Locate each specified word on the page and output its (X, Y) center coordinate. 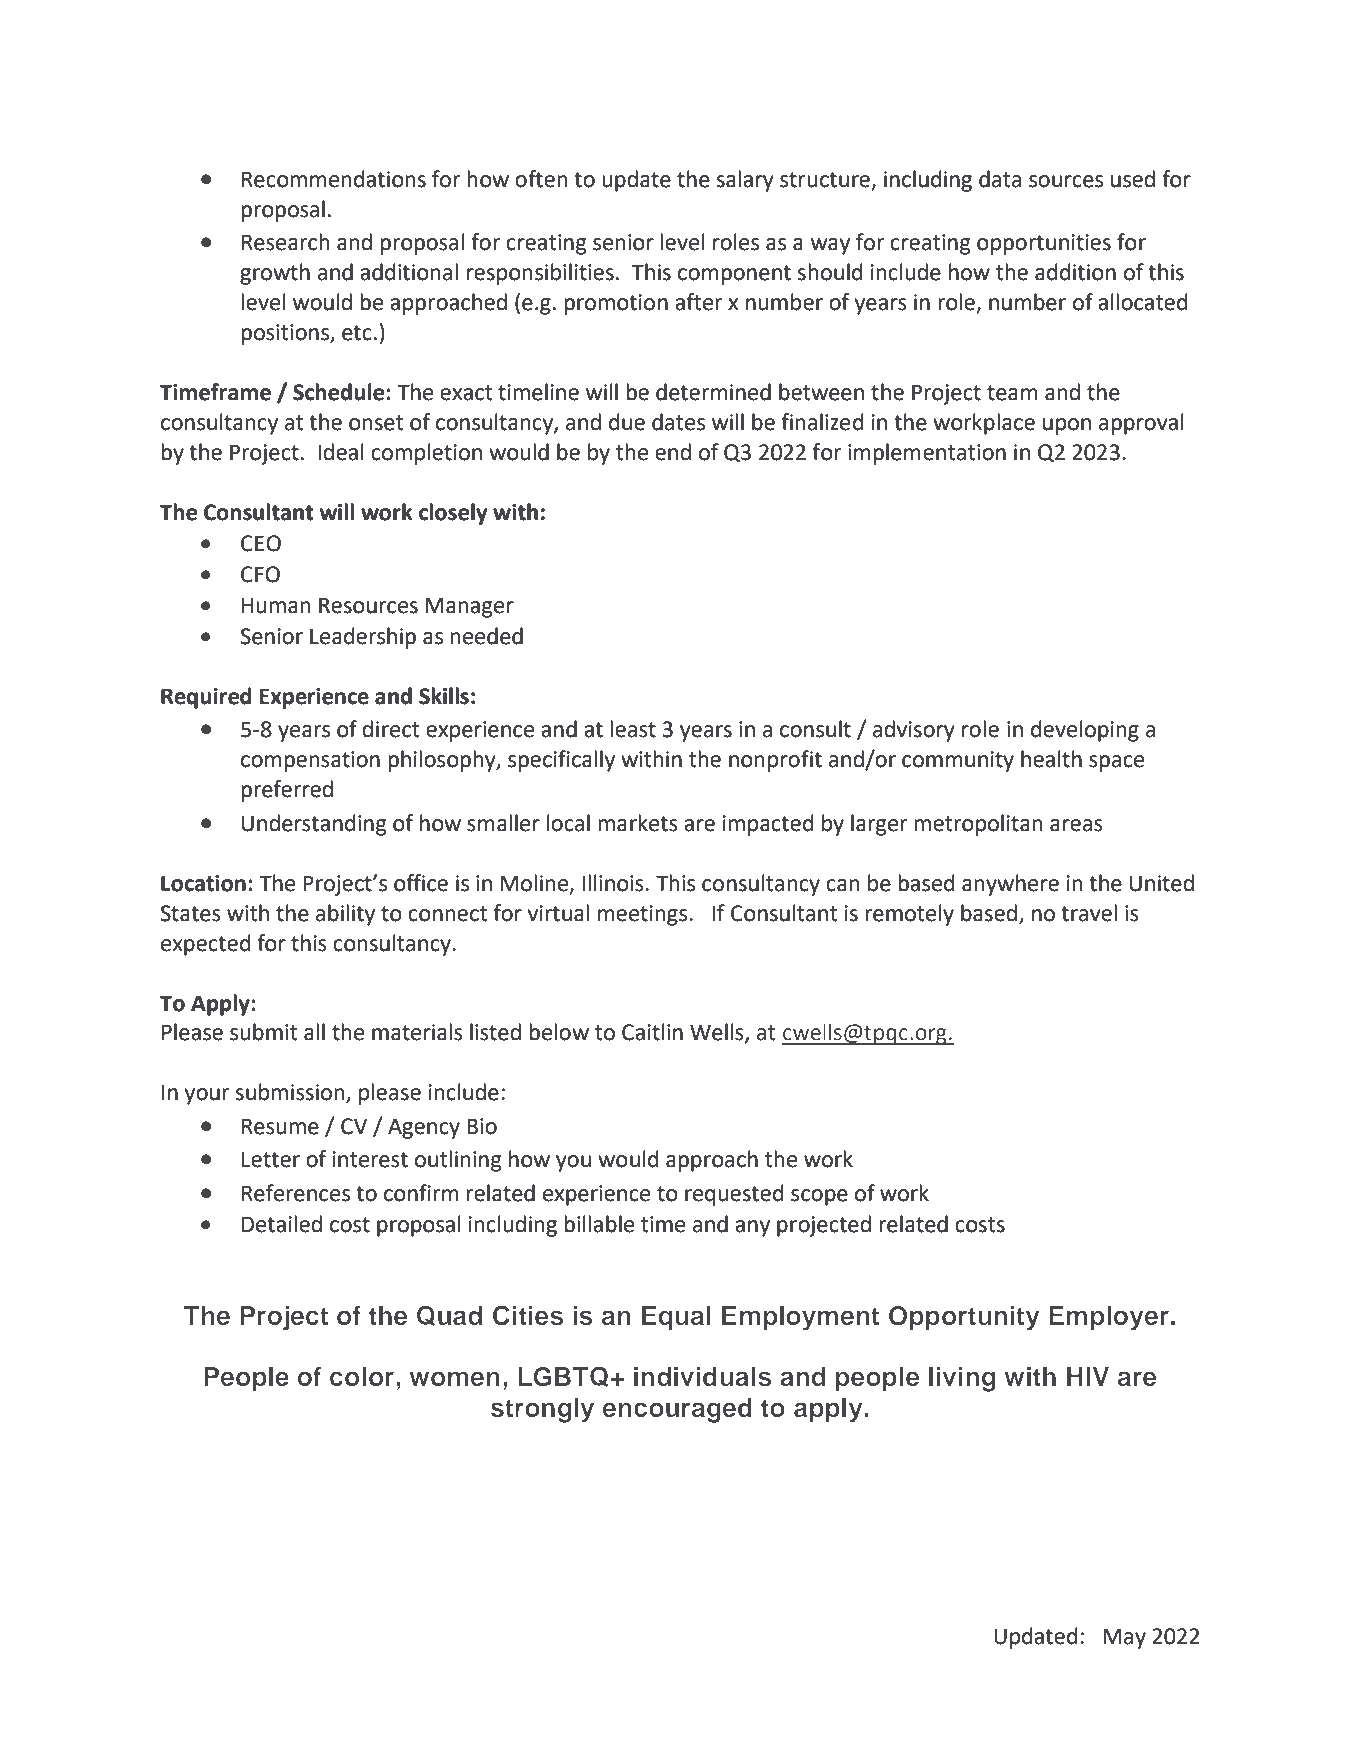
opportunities (1044, 244)
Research (286, 242)
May (1125, 1638)
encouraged (677, 1410)
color (362, 1376)
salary (745, 181)
